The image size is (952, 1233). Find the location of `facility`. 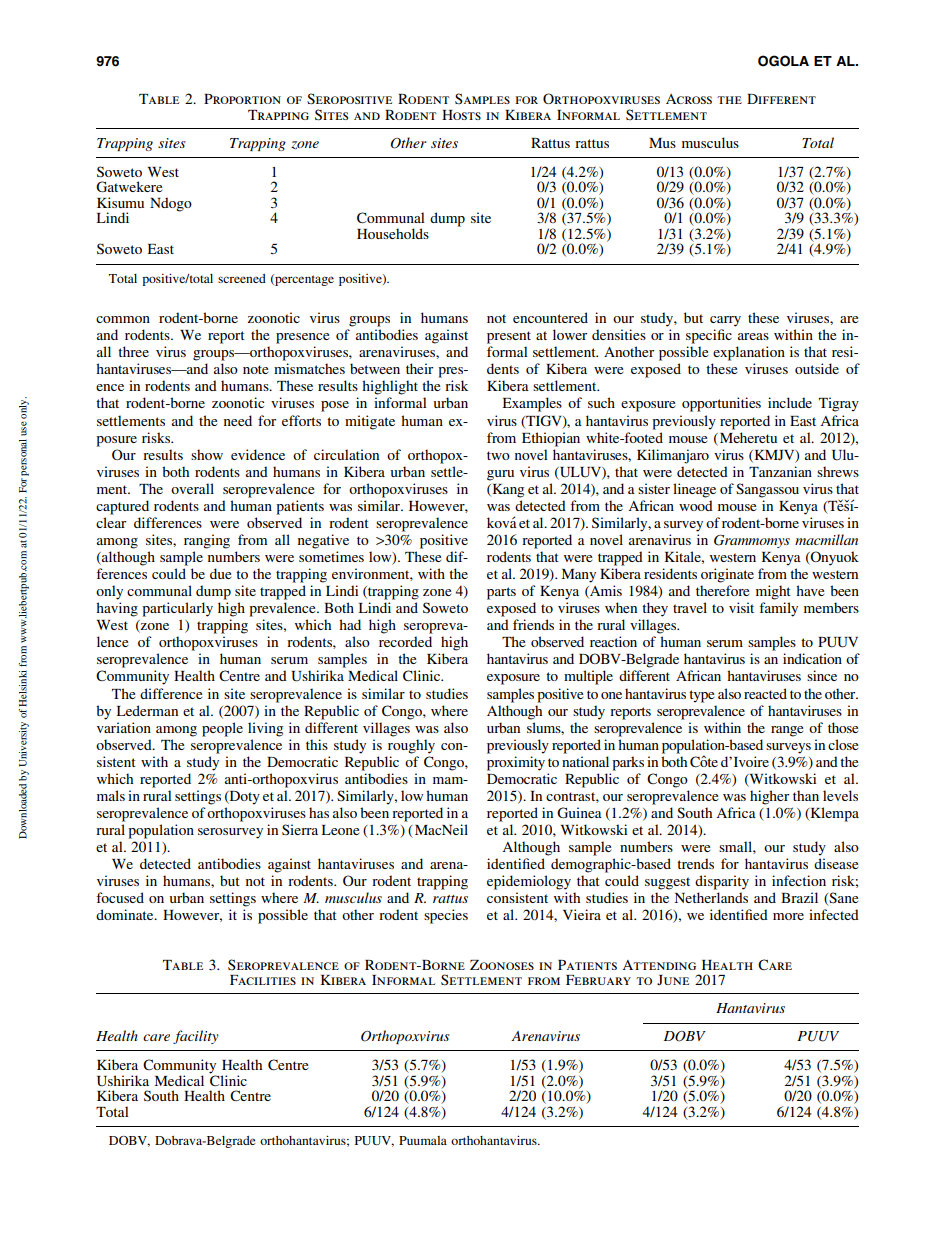

facility is located at coordinates (196, 1037).
